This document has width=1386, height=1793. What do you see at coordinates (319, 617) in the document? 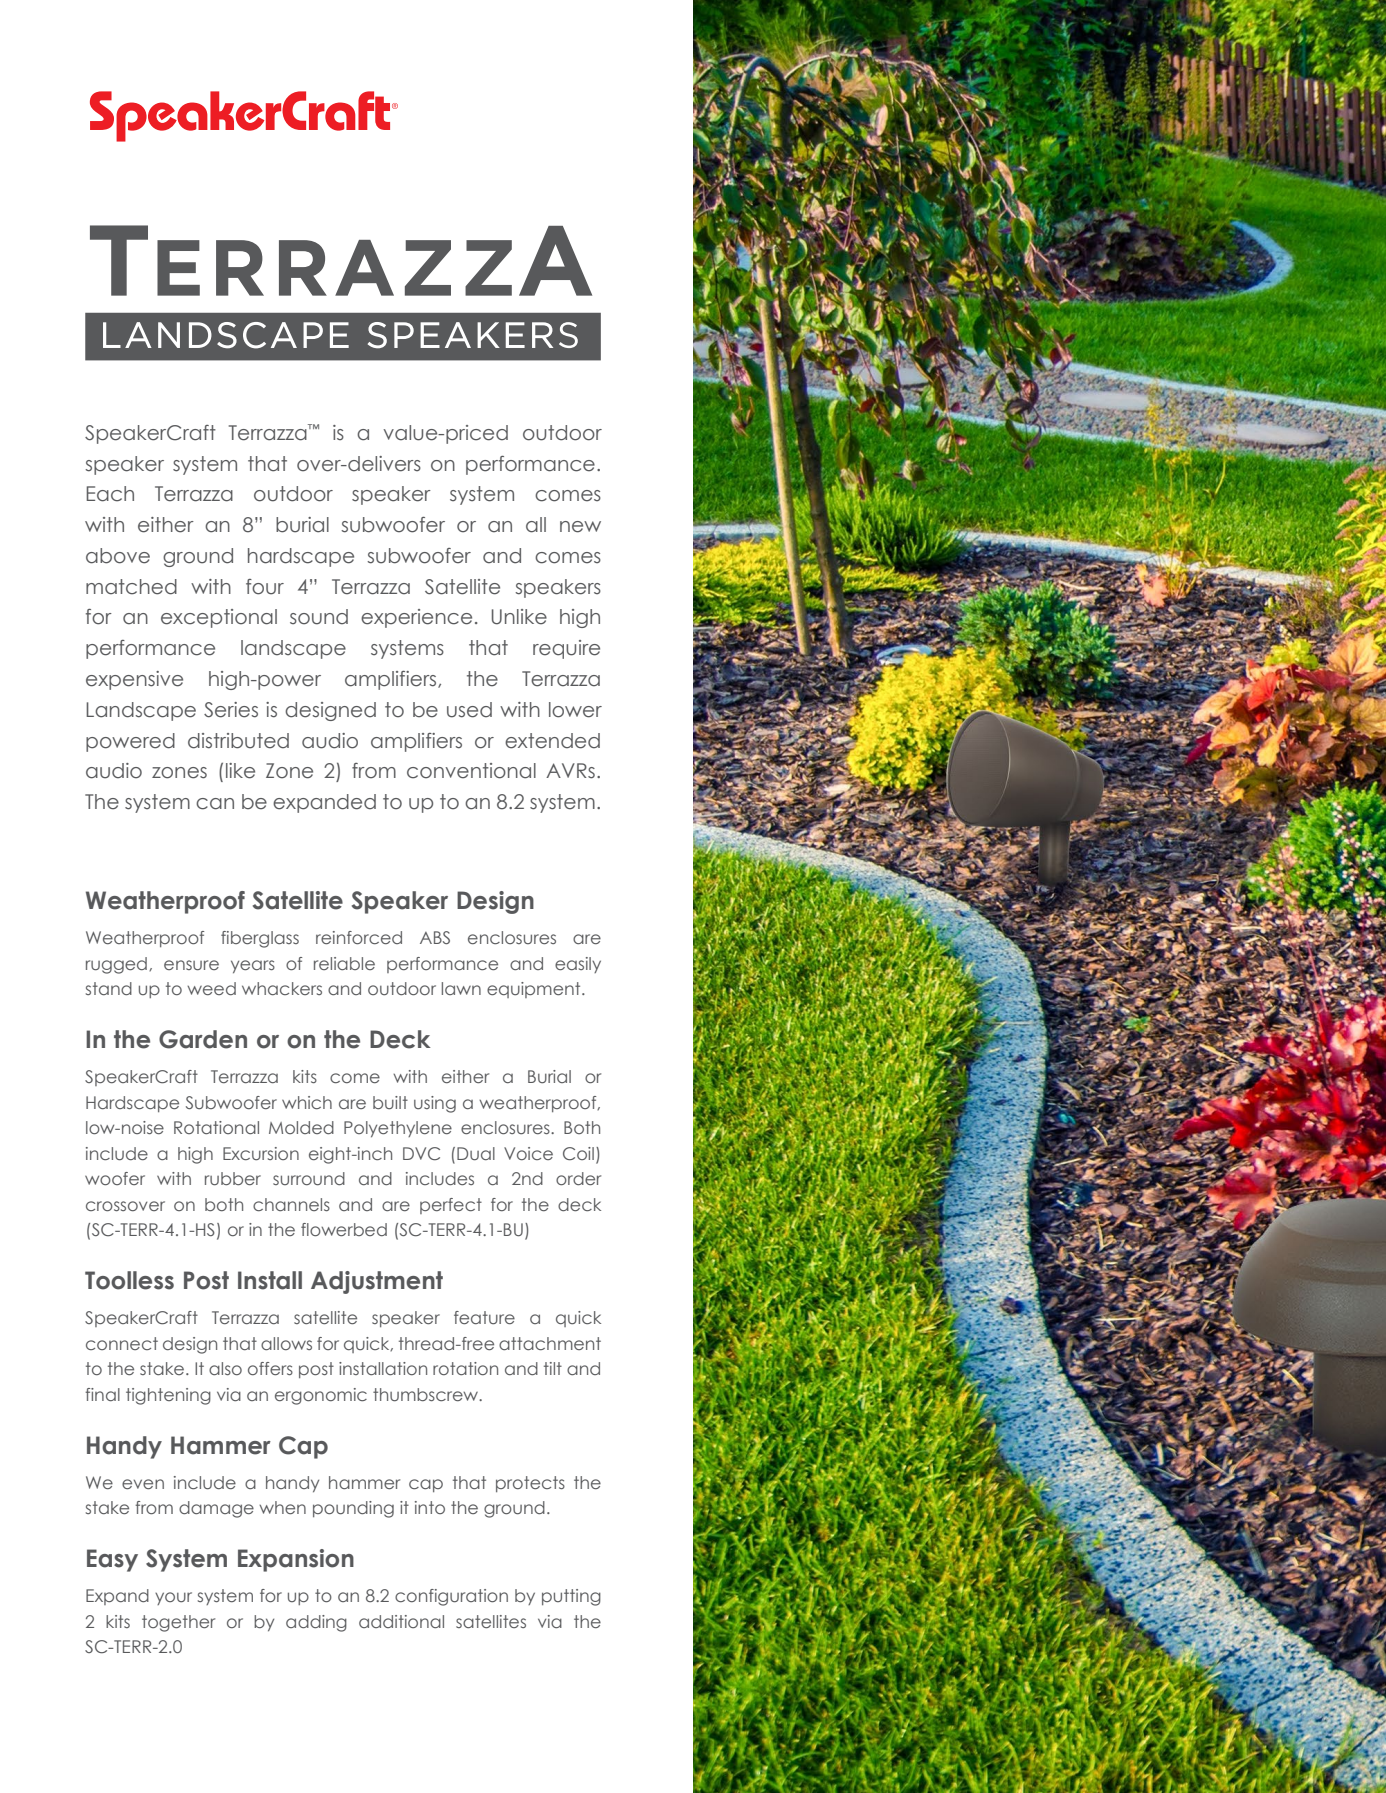
I see `sound` at bounding box center [319, 617].
